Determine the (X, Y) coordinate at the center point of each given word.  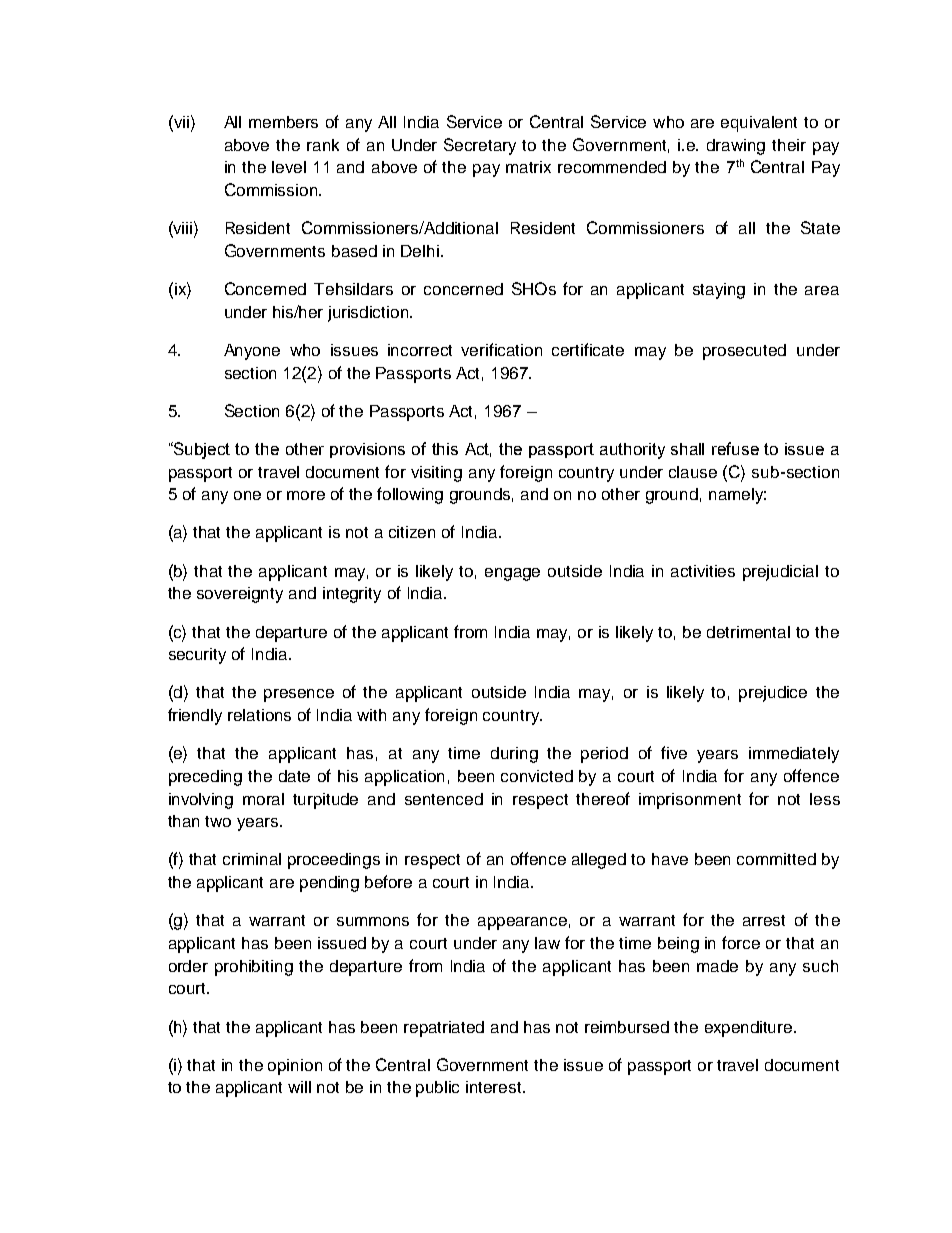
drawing (736, 147)
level (289, 167)
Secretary (480, 146)
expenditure (750, 1029)
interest (495, 1087)
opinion (295, 1067)
